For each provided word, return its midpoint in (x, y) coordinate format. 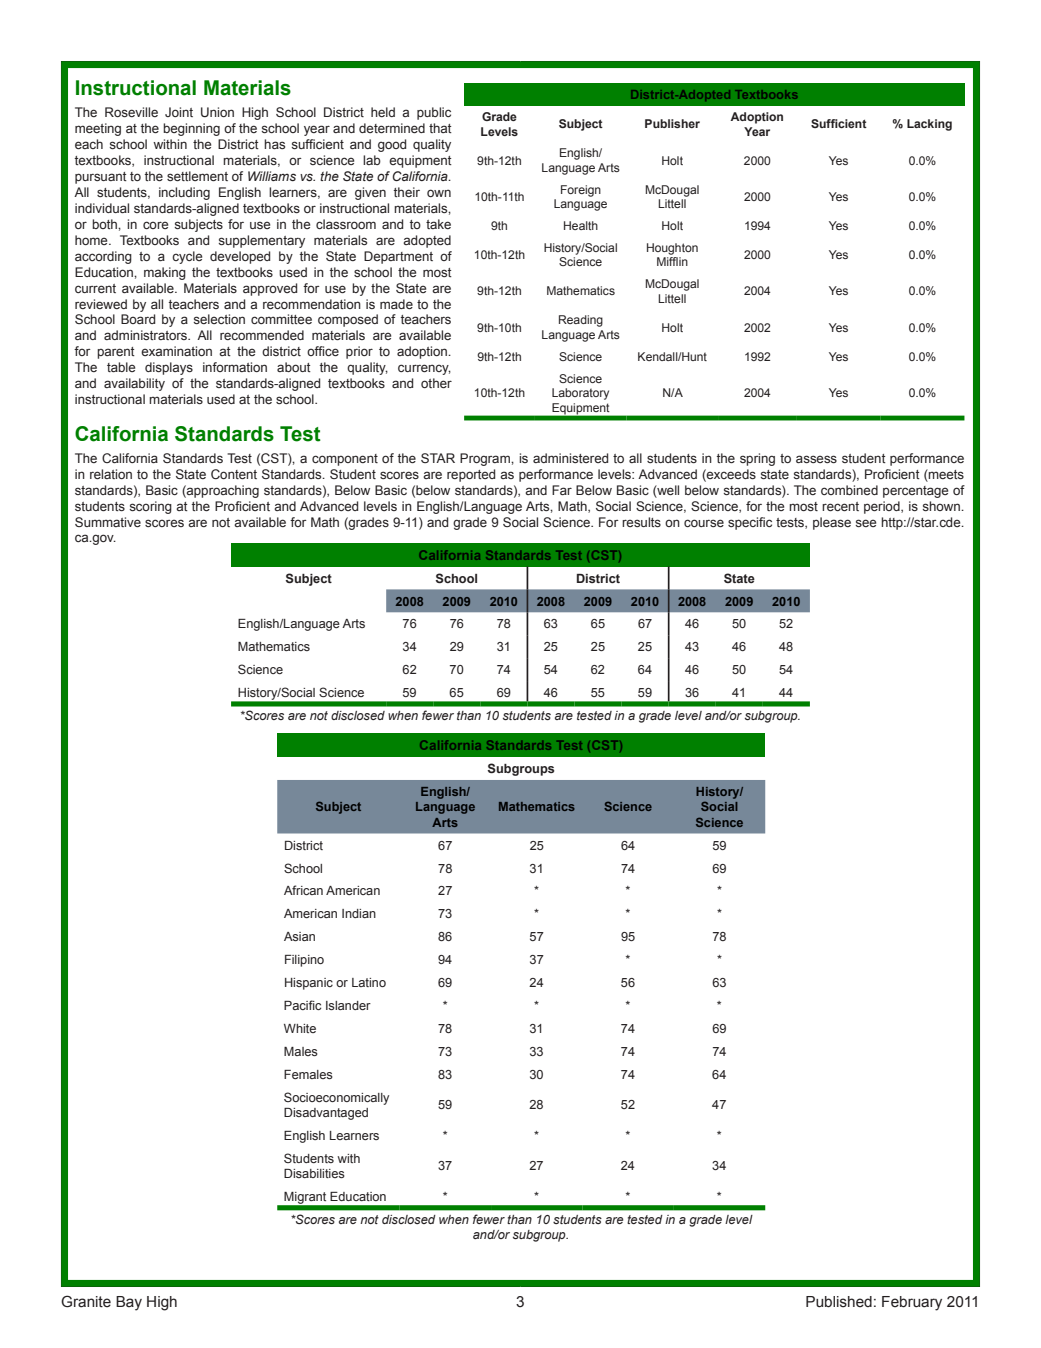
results (641, 522)
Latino (369, 982)
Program (486, 459)
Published (839, 1302)
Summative (108, 522)
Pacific (302, 1005)
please (832, 523)
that (440, 128)
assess (816, 459)
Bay (129, 1303)
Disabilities (314, 1173)
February (912, 1303)
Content (234, 474)
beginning (191, 129)
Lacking (929, 125)
